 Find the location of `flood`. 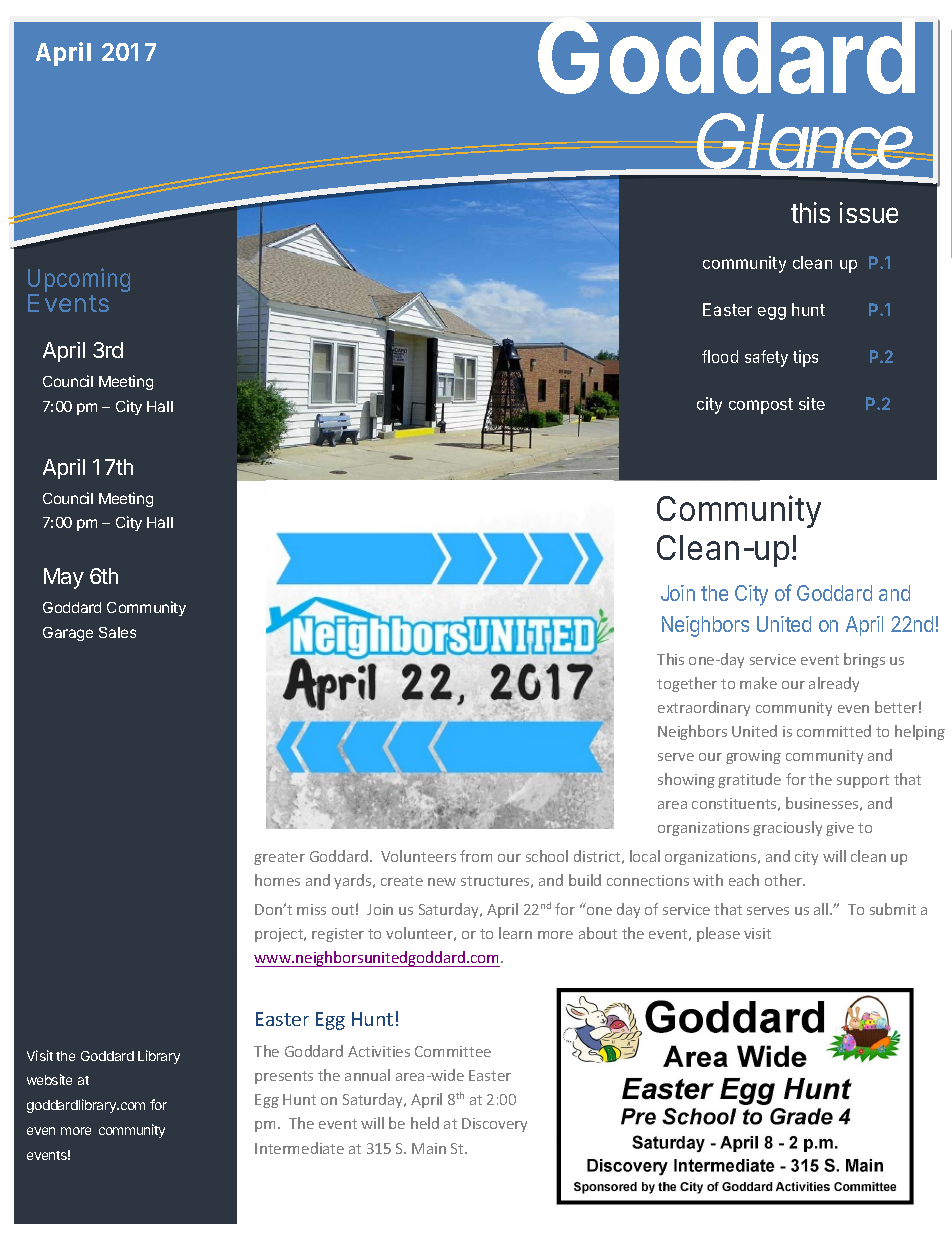

flood is located at coordinates (720, 356).
